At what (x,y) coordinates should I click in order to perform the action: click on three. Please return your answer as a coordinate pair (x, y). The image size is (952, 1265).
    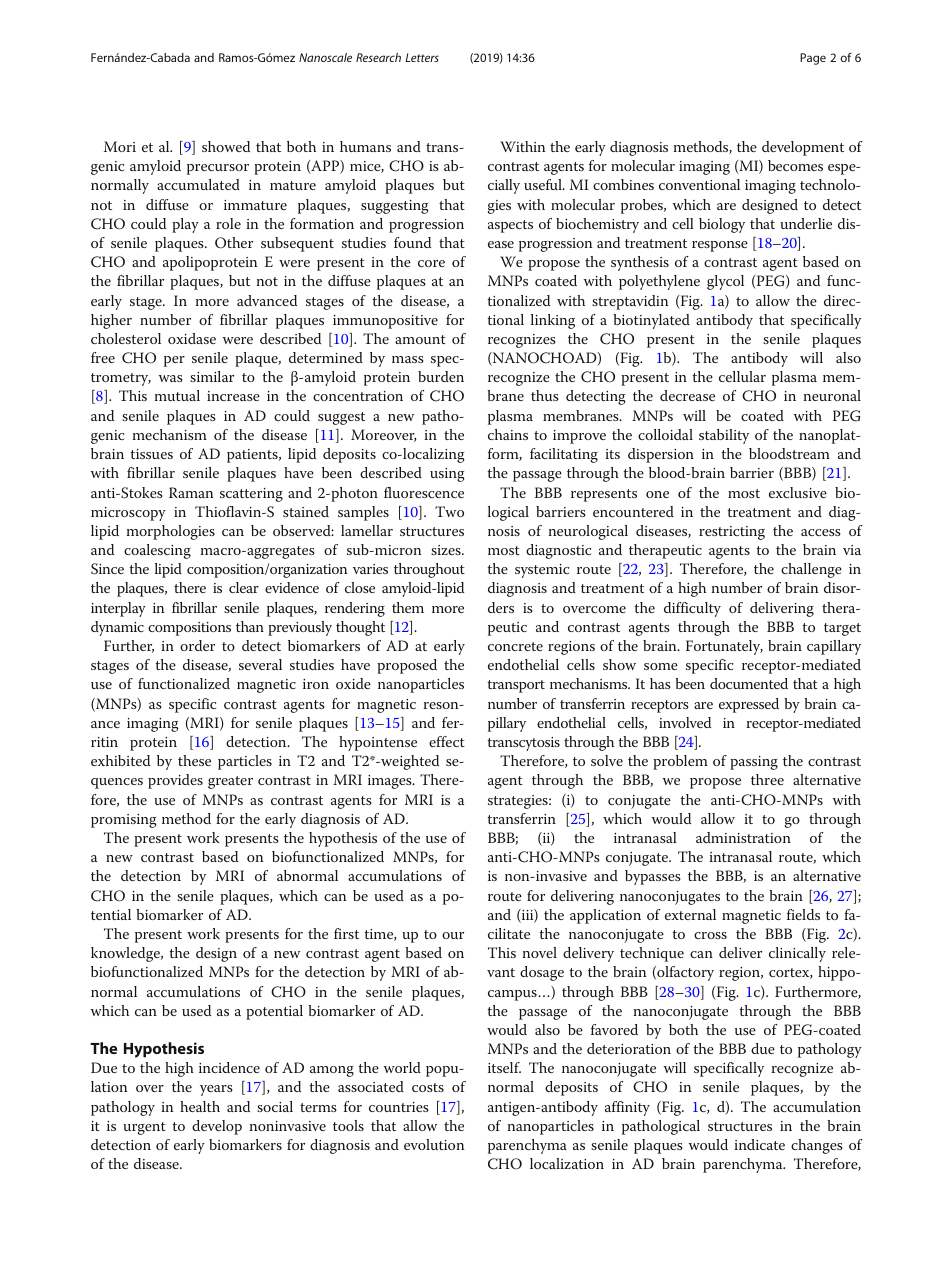
    Looking at the image, I should click on (767, 779).
